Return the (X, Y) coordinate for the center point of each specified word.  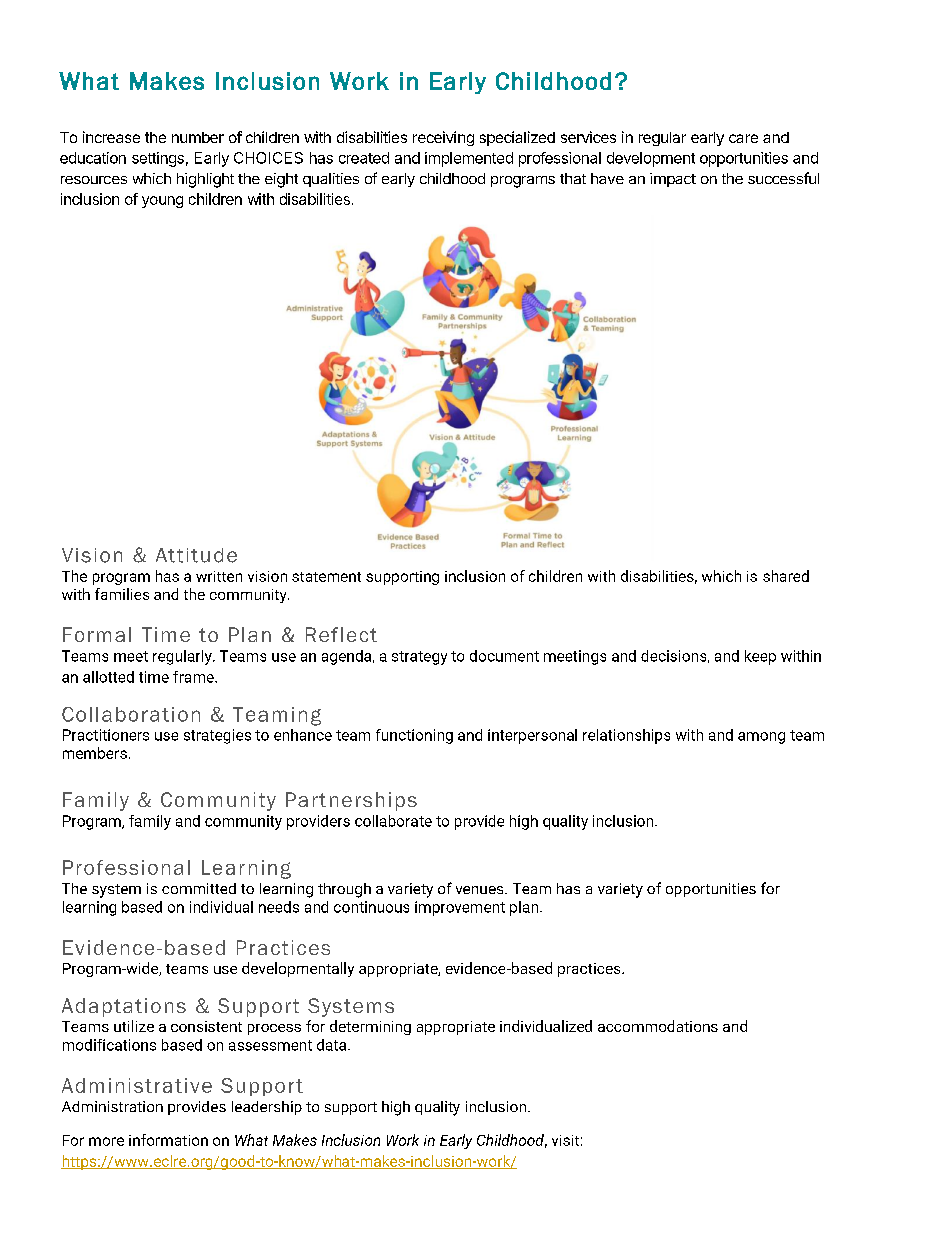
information (168, 1140)
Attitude (196, 555)
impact (673, 180)
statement (326, 577)
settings (158, 159)
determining (370, 1027)
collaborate (393, 821)
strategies (217, 736)
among (761, 738)
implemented (469, 159)
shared (786, 576)
